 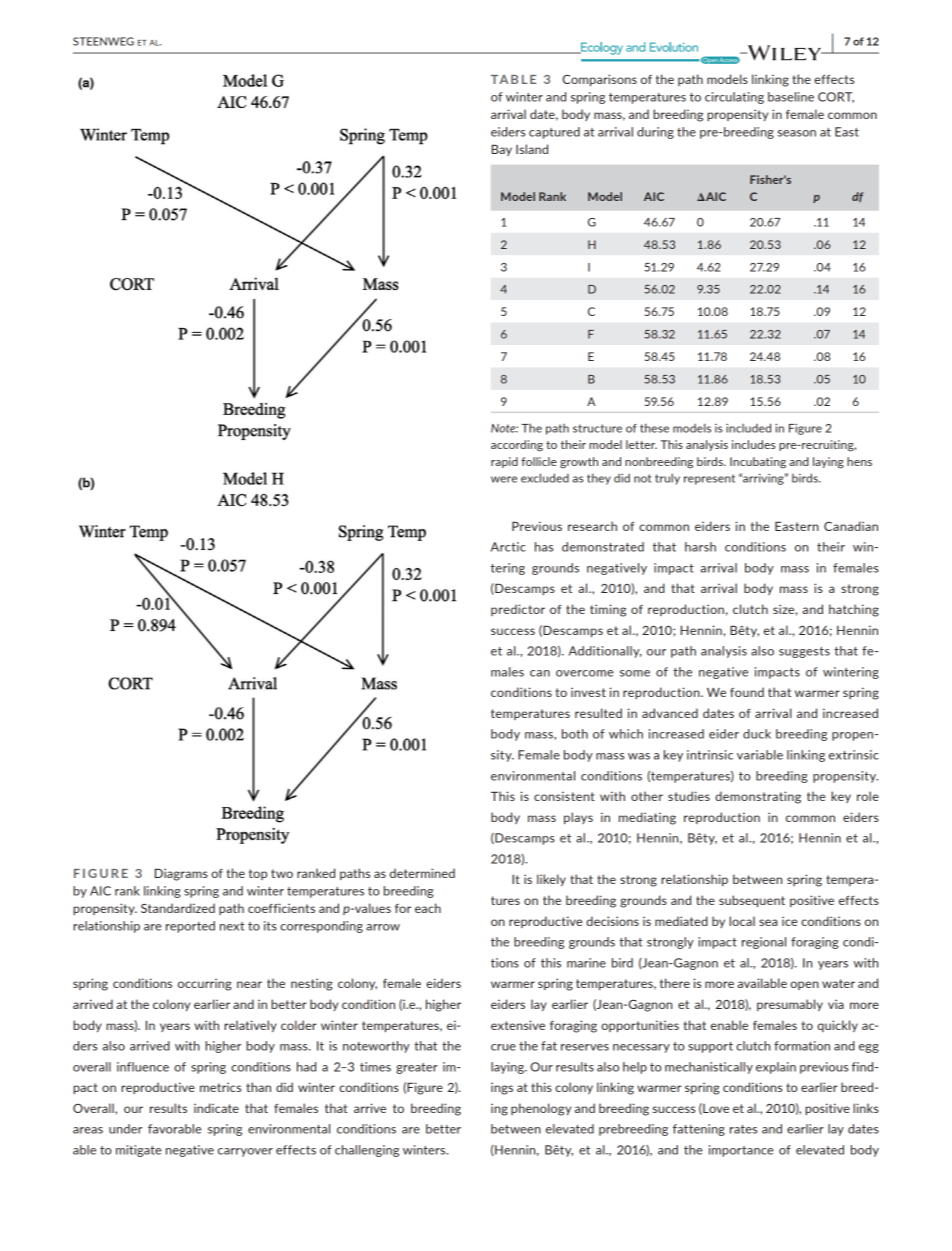 What do you see at coordinates (508, 547) in the screenshot?
I see `Arctic` at bounding box center [508, 547].
